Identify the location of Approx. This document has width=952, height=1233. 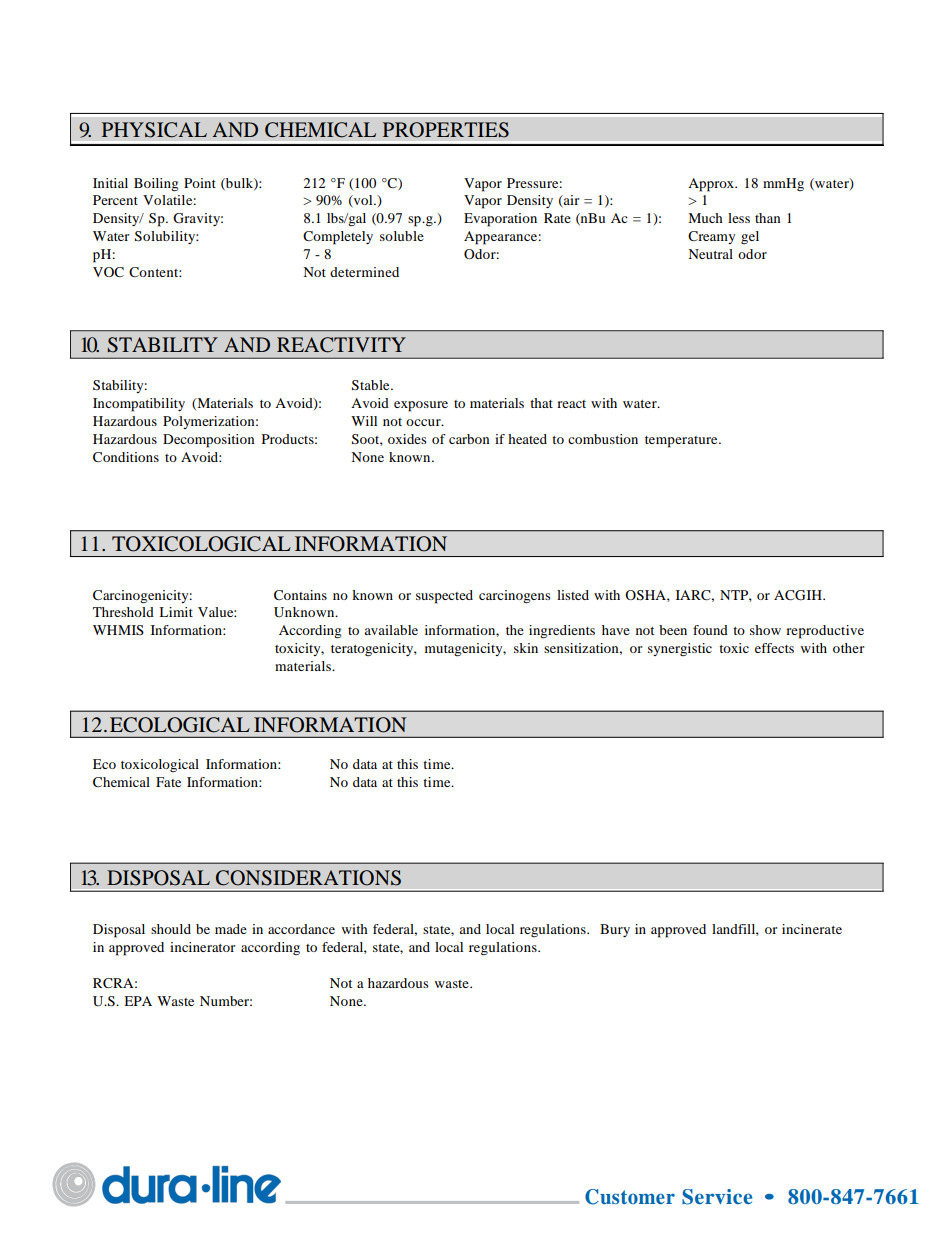
(712, 185).
